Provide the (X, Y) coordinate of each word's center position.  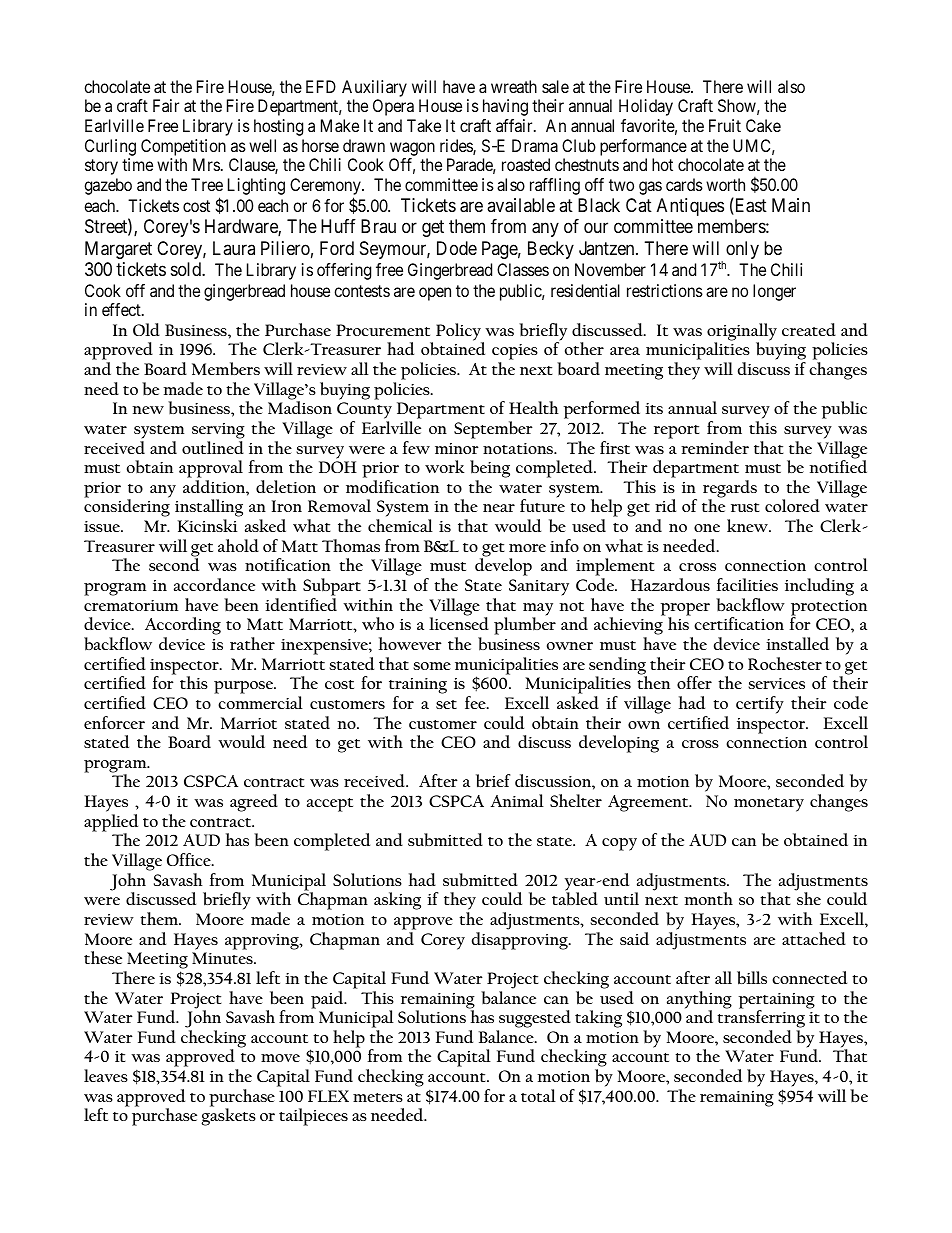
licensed (459, 622)
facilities (747, 584)
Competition (183, 147)
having (505, 107)
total (538, 1095)
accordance (214, 584)
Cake (763, 125)
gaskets (228, 1117)
